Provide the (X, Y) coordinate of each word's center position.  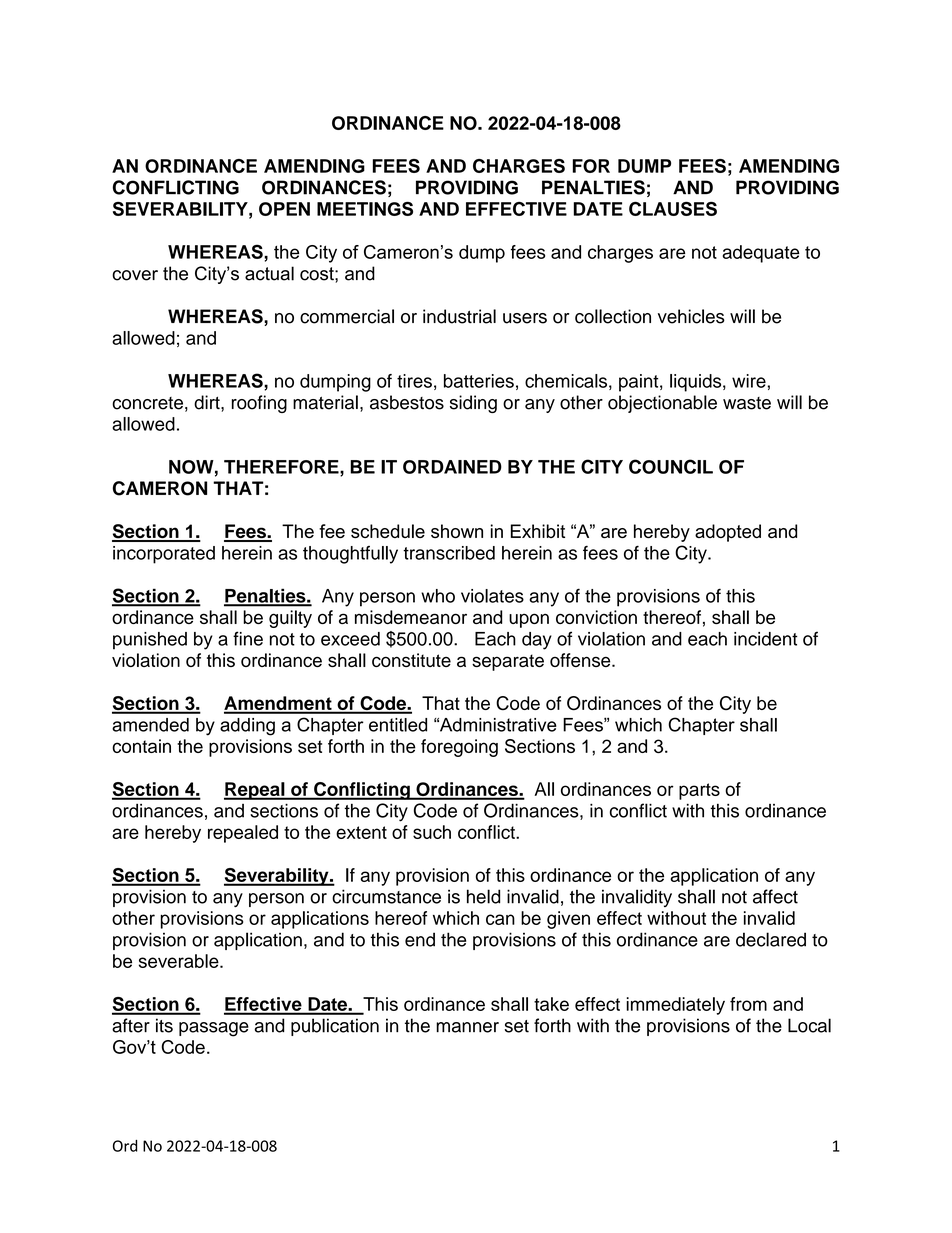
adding (247, 727)
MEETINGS (365, 209)
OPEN (284, 209)
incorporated (164, 555)
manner (467, 1027)
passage (214, 1029)
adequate (761, 254)
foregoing (459, 748)
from (748, 1004)
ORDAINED (452, 467)
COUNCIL (671, 466)
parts (699, 791)
